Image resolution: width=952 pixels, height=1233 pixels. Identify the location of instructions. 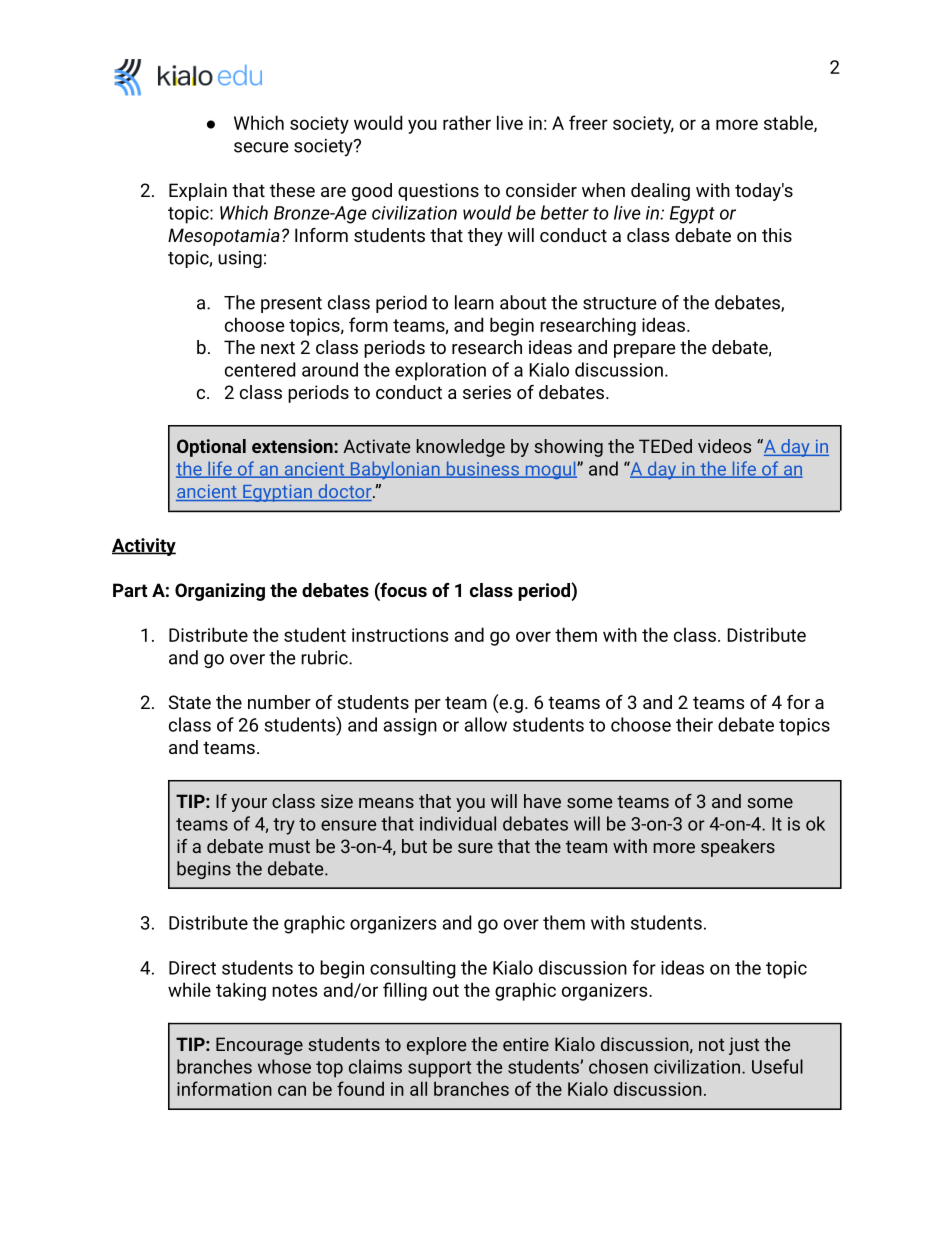
(400, 635).
